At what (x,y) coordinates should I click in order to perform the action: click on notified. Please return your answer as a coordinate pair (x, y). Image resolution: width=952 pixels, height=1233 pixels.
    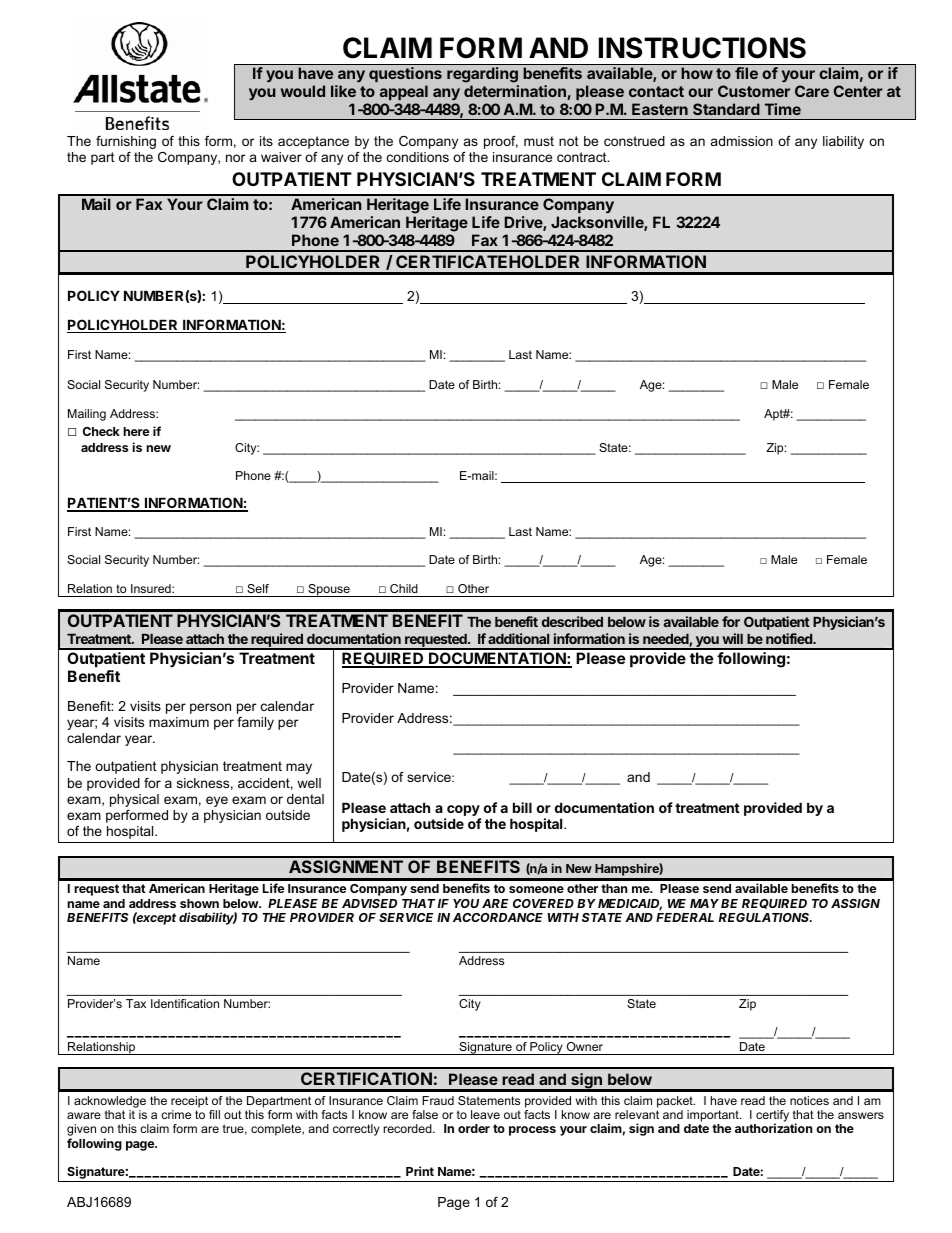
    Looking at the image, I should click on (790, 638).
